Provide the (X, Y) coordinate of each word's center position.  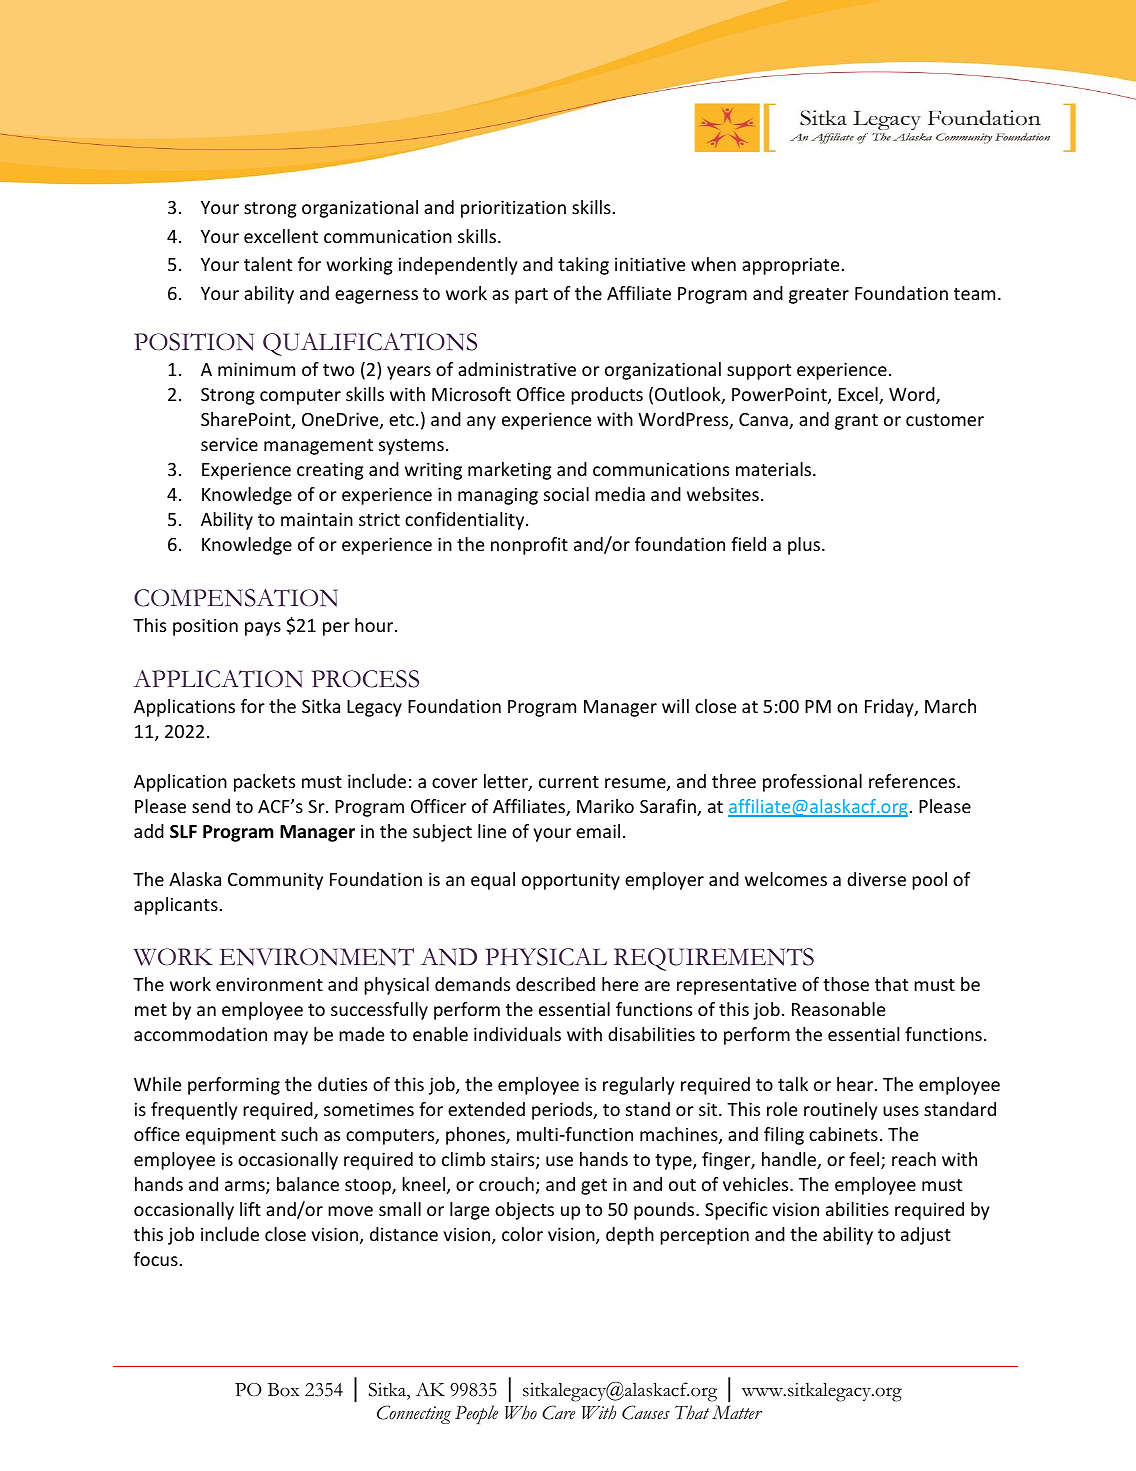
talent (268, 264)
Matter (737, 1412)
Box (283, 1390)
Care (559, 1412)
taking (583, 266)
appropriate (790, 266)
